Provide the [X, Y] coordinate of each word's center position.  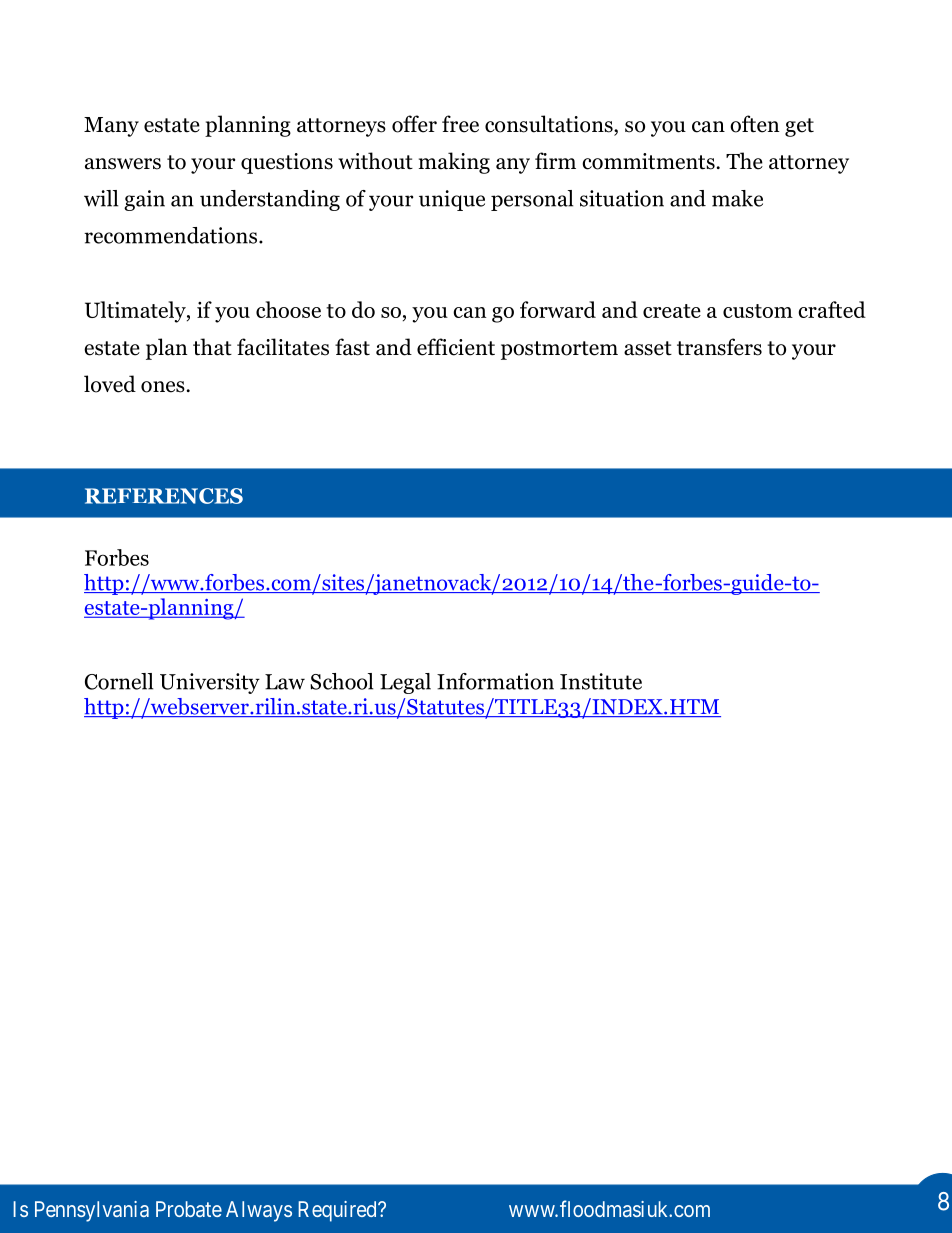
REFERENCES [164, 496]
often [755, 124]
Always [259, 1211]
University [210, 683]
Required [338, 1211]
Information [495, 681]
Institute [601, 681]
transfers [719, 347]
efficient [456, 347]
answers [123, 164]
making [454, 163]
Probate [189, 1209]
